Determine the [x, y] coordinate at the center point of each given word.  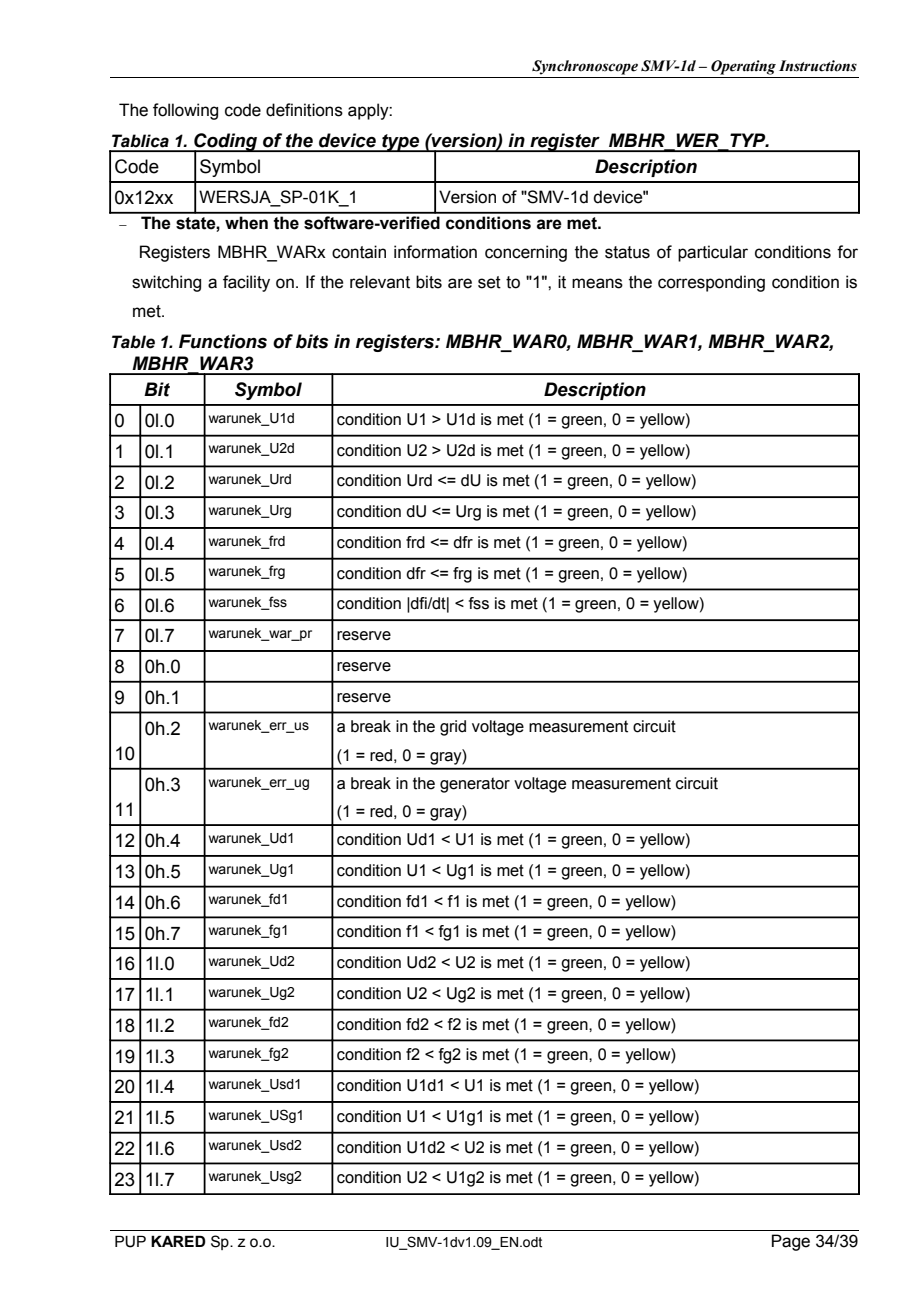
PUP [130, 1241]
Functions [223, 341]
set [489, 282]
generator [475, 785]
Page [791, 1242]
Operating [743, 67]
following [185, 111]
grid [453, 728]
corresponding [711, 283]
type [401, 143]
